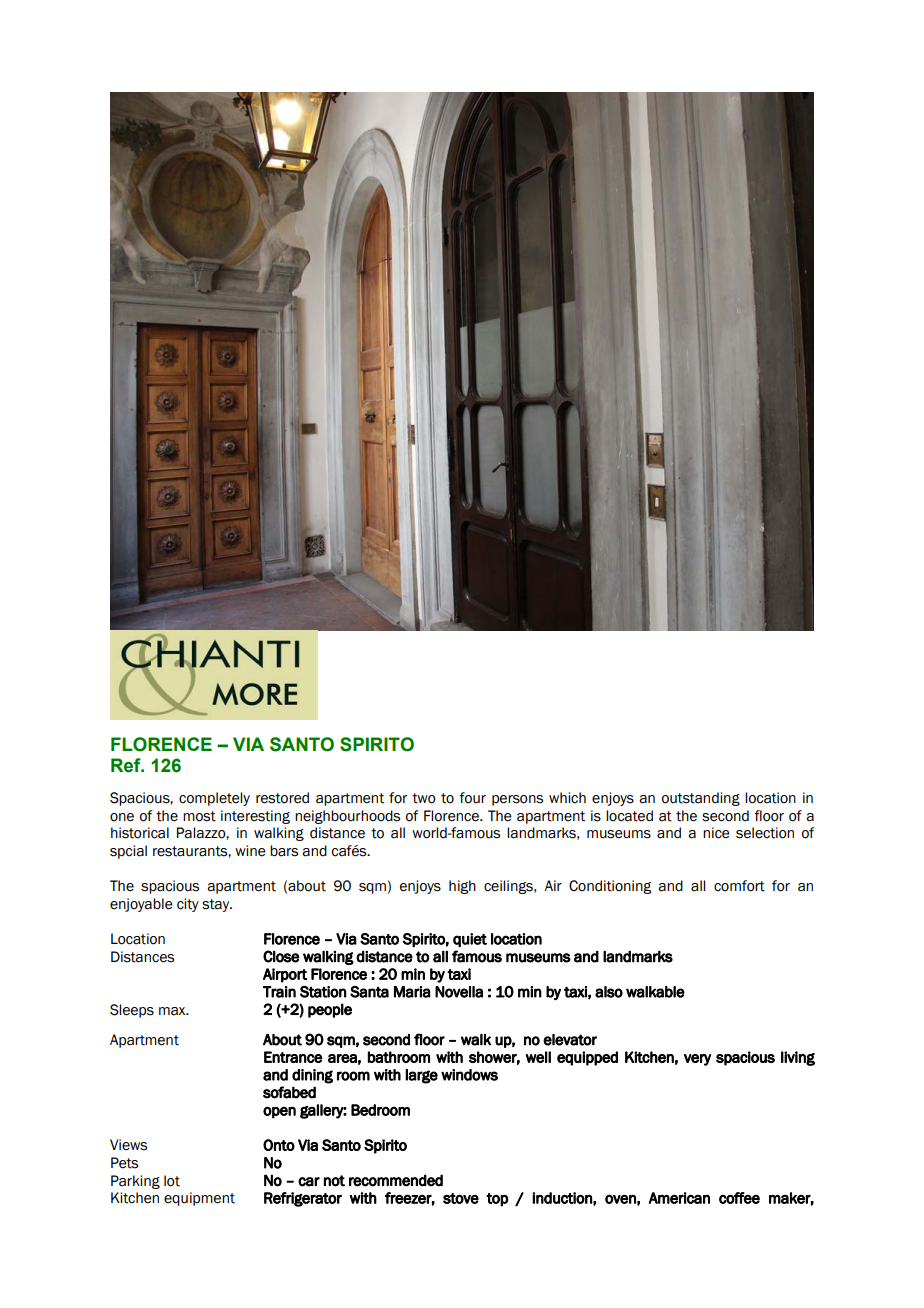  What do you see at coordinates (293, 1057) in the page?
I see `Entrance` at bounding box center [293, 1057].
